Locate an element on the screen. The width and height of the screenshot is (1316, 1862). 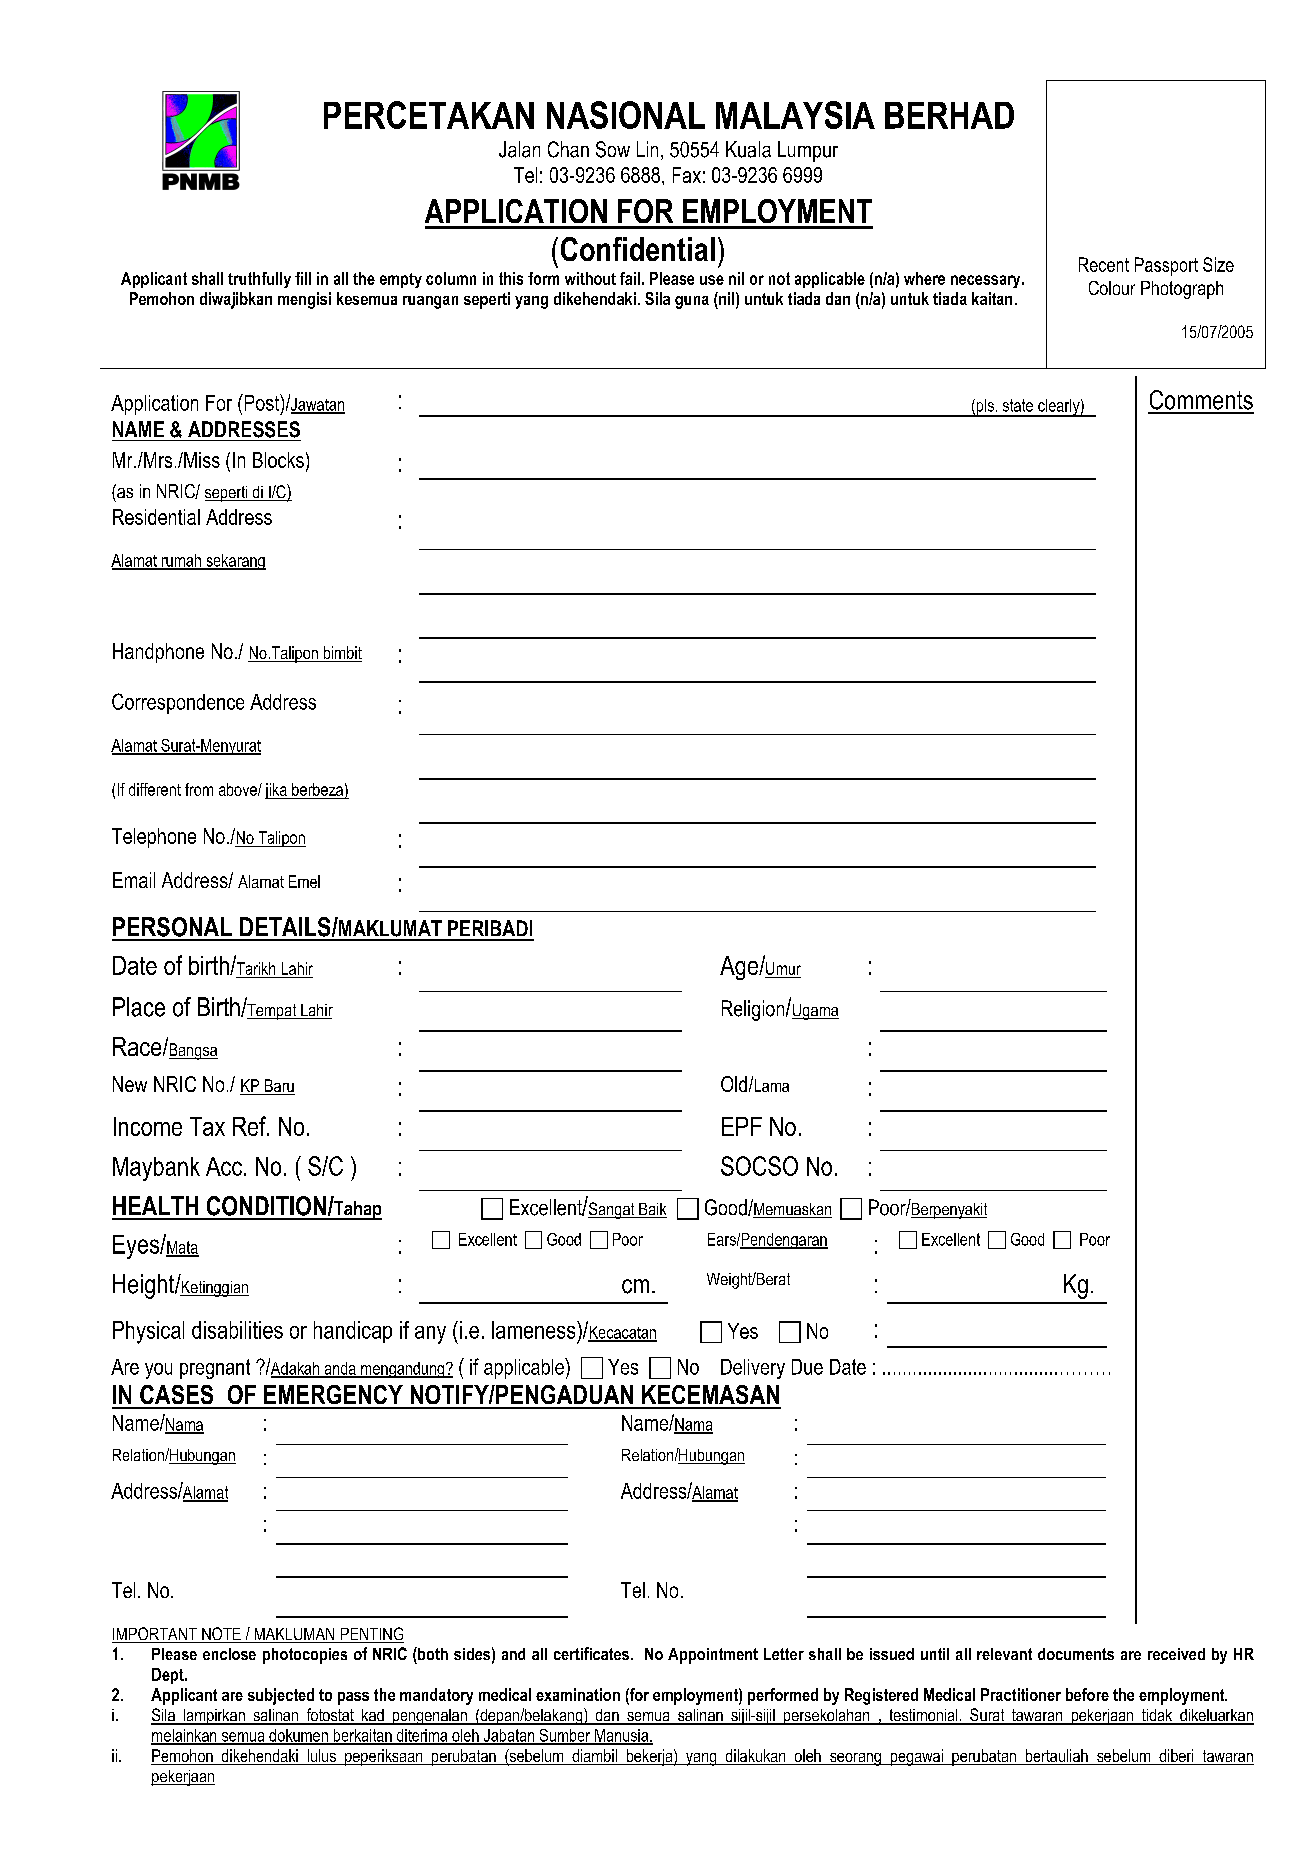
Appointment is located at coordinates (713, 1656).
